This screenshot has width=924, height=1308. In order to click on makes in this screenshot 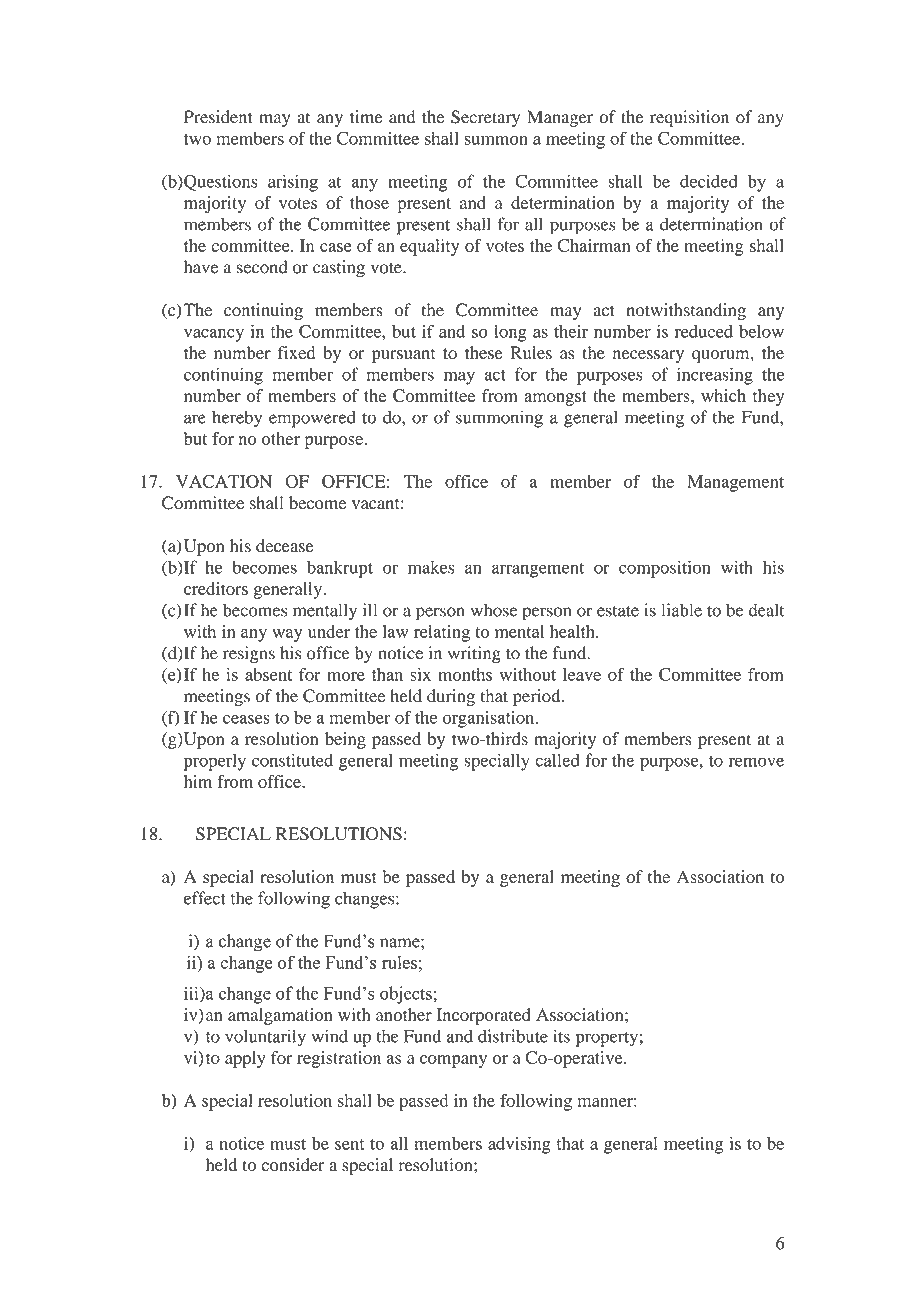, I will do `click(431, 567)`.
